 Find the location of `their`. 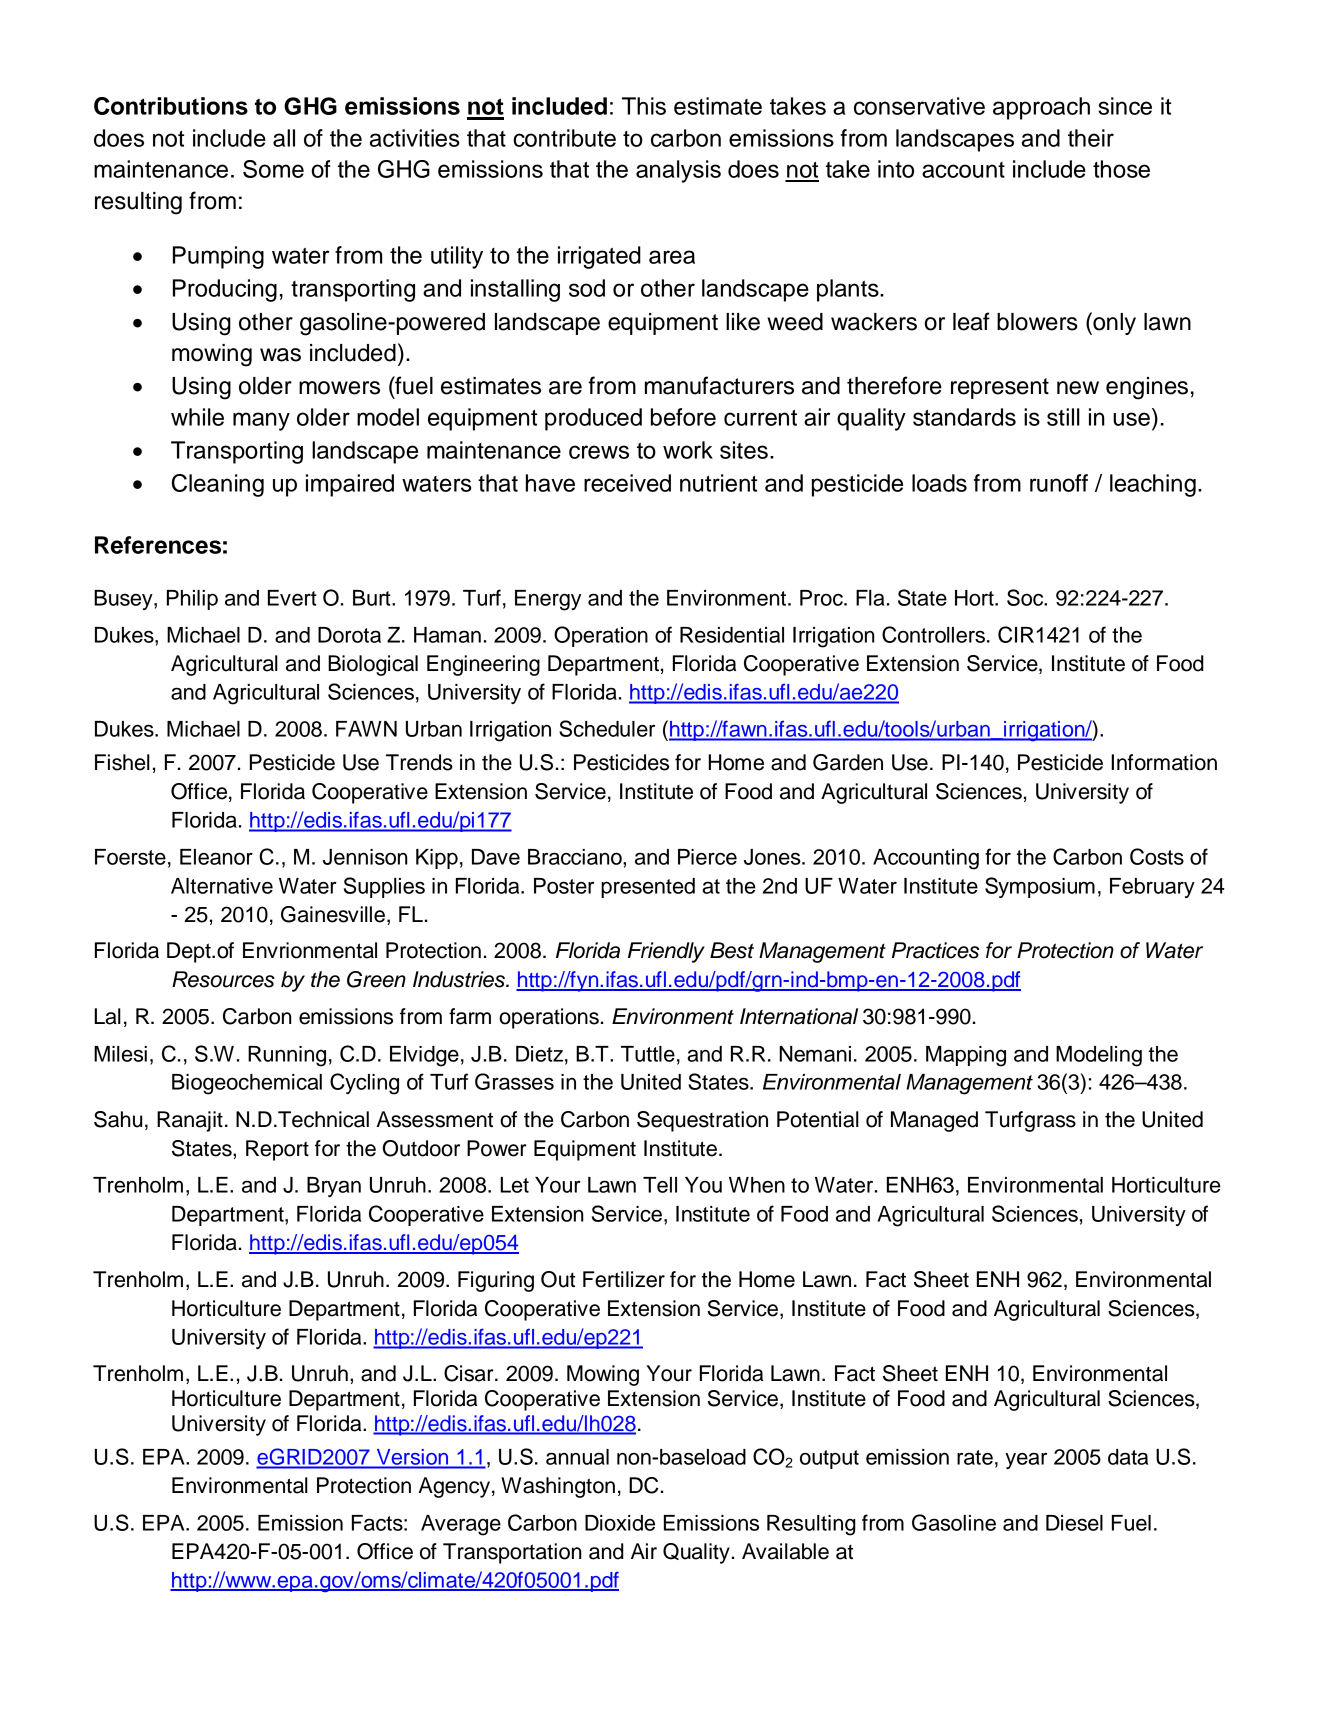

their is located at coordinates (1091, 138).
